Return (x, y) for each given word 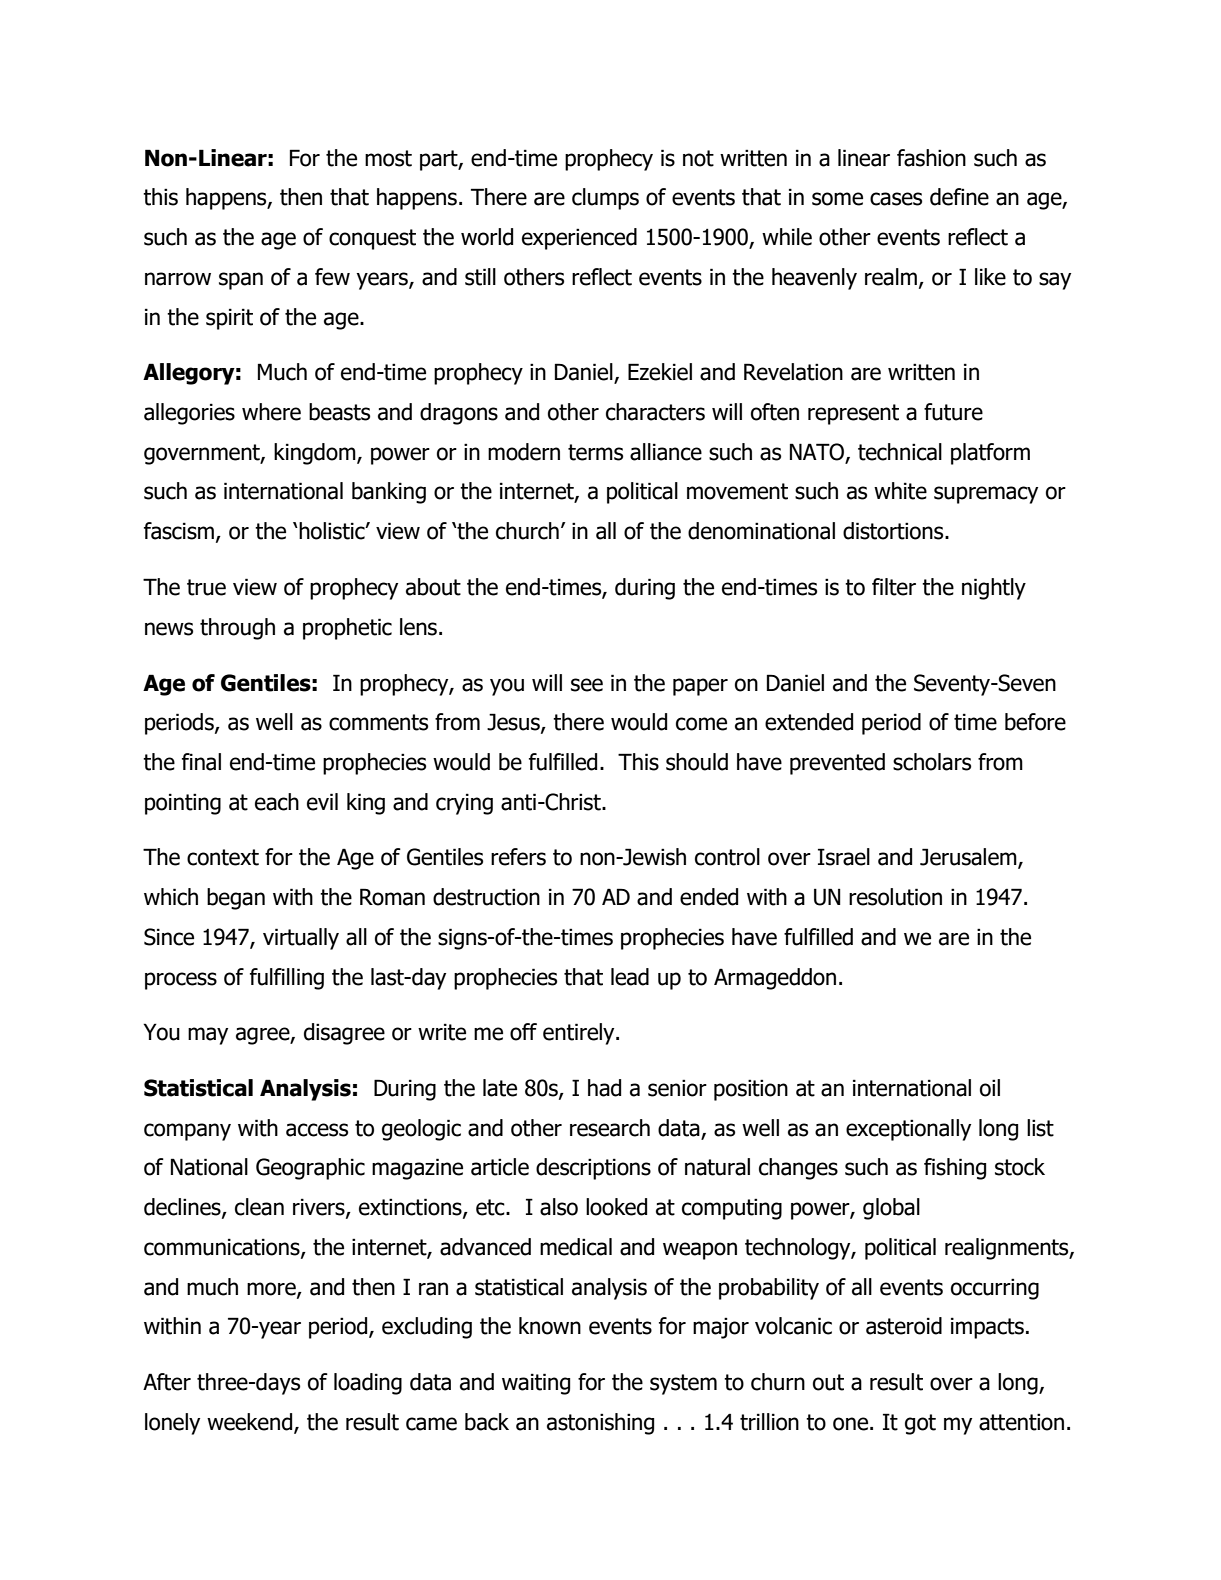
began (236, 899)
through (237, 629)
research (610, 1128)
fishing (955, 1169)
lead (630, 977)
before (1035, 722)
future (953, 412)
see (587, 685)
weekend (251, 1423)
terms (595, 452)
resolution (895, 897)
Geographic (310, 1169)
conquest (372, 239)
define (959, 197)
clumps (605, 199)
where (271, 412)
